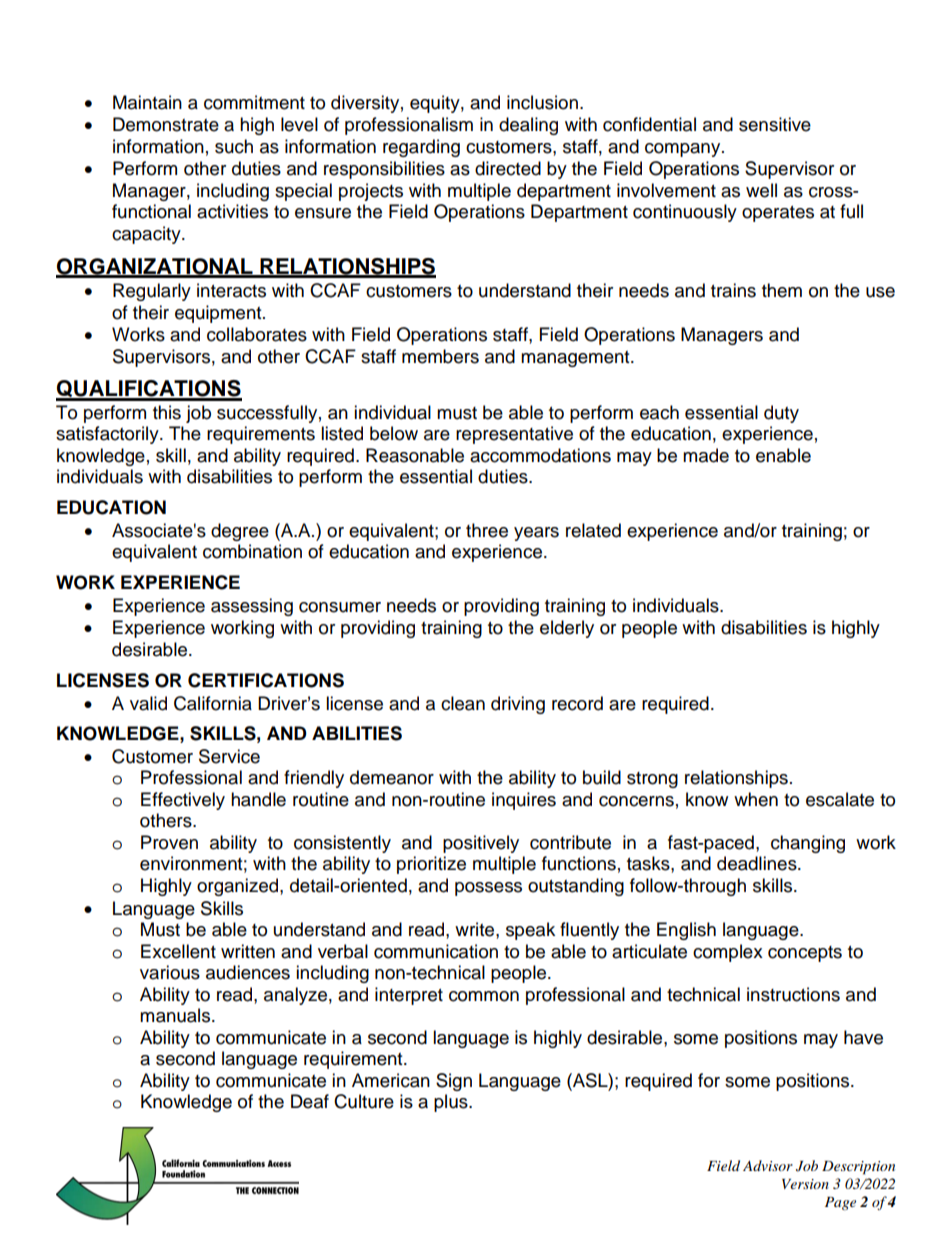 This page has width=952, height=1233. I want to click on this, so click(167, 412).
